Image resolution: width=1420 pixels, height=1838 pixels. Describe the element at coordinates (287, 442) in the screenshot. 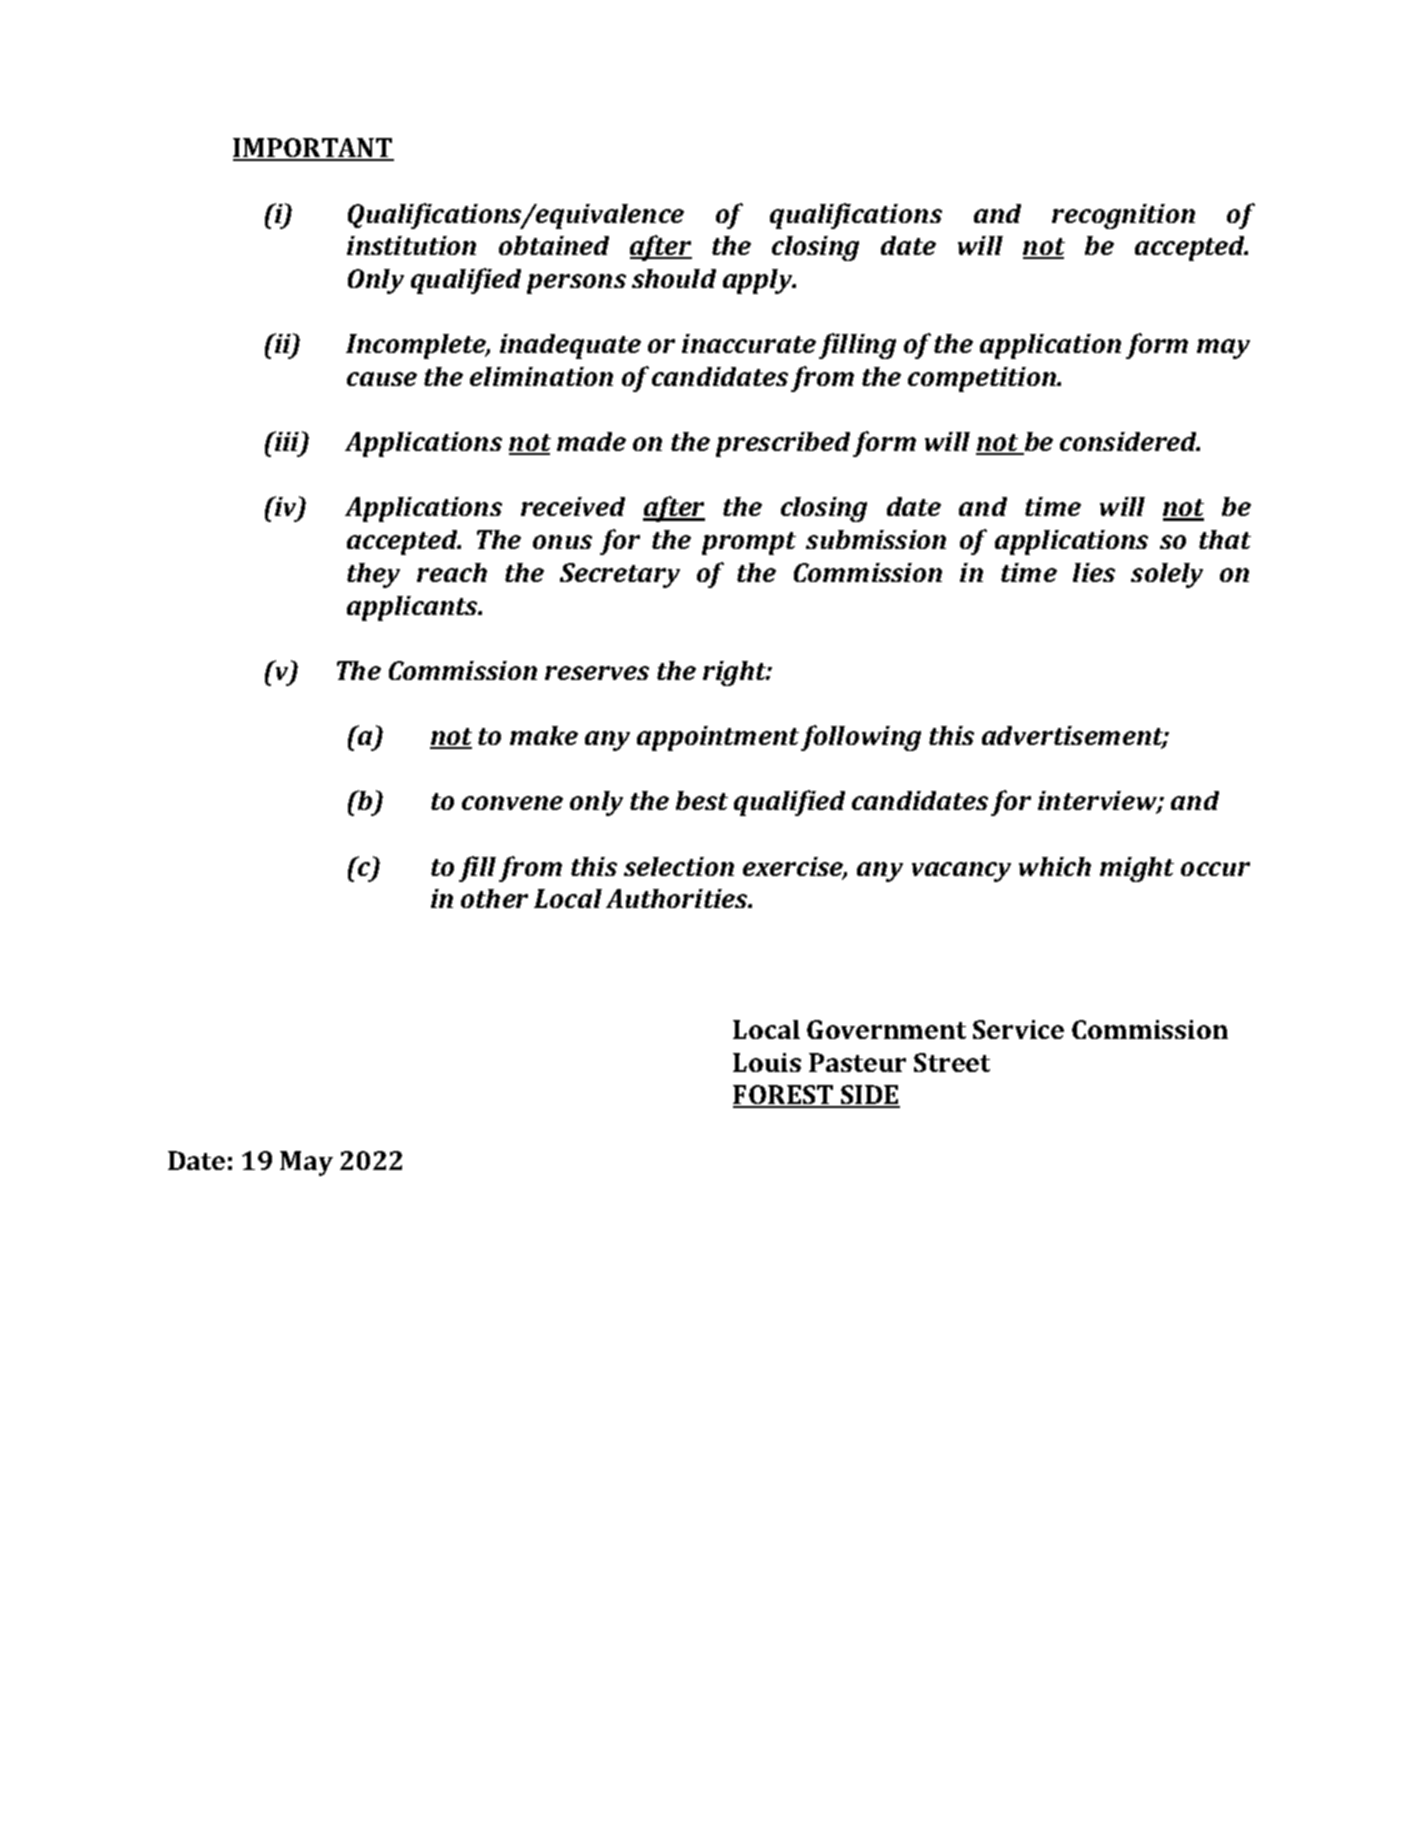

I see `iii` at that location.
